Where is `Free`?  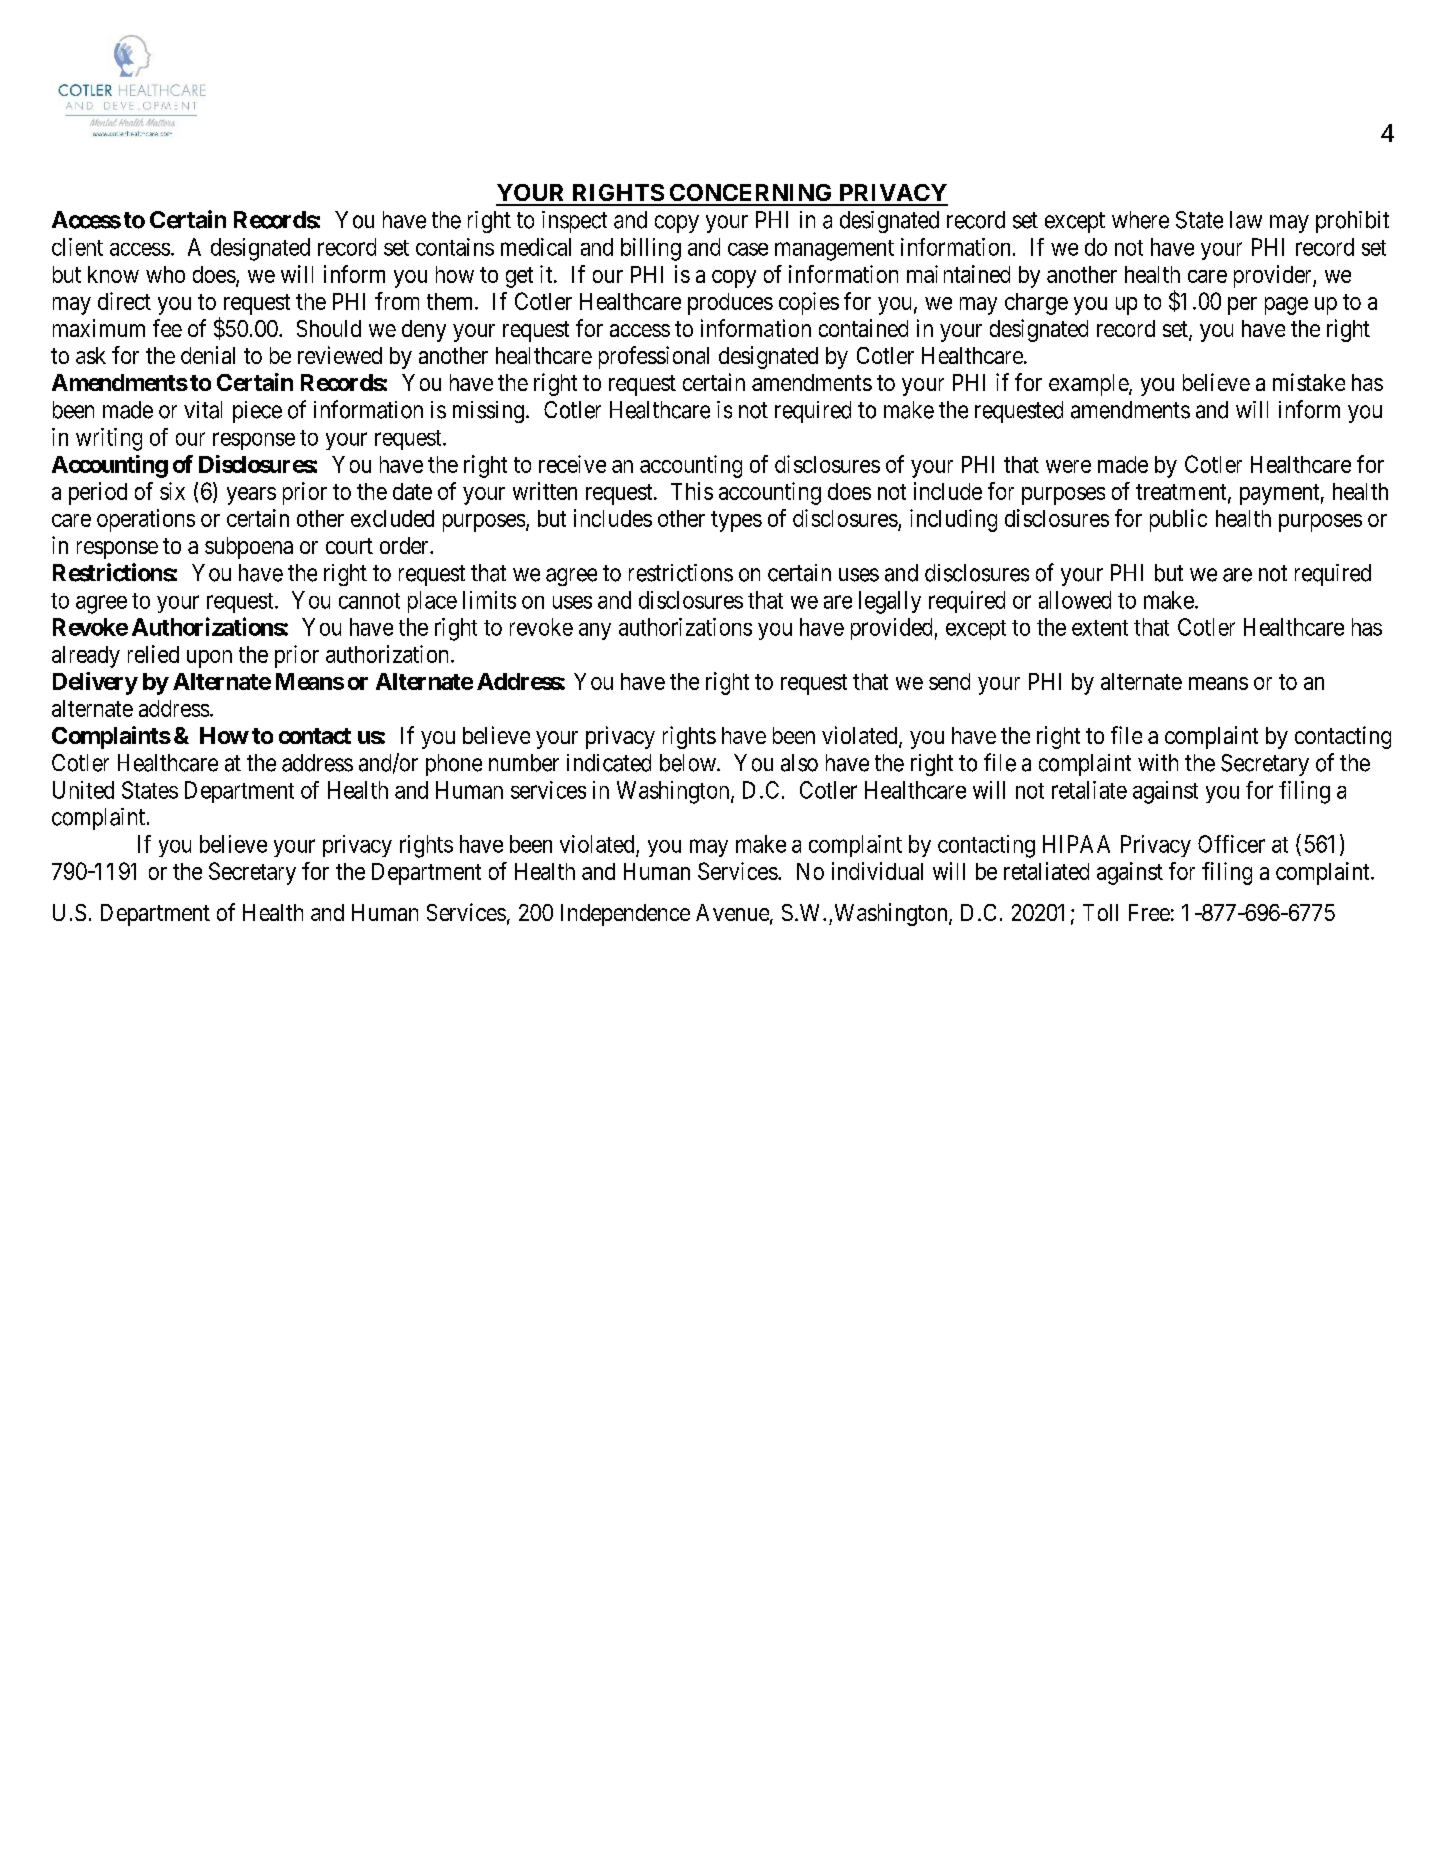 Free is located at coordinates (1149, 912).
